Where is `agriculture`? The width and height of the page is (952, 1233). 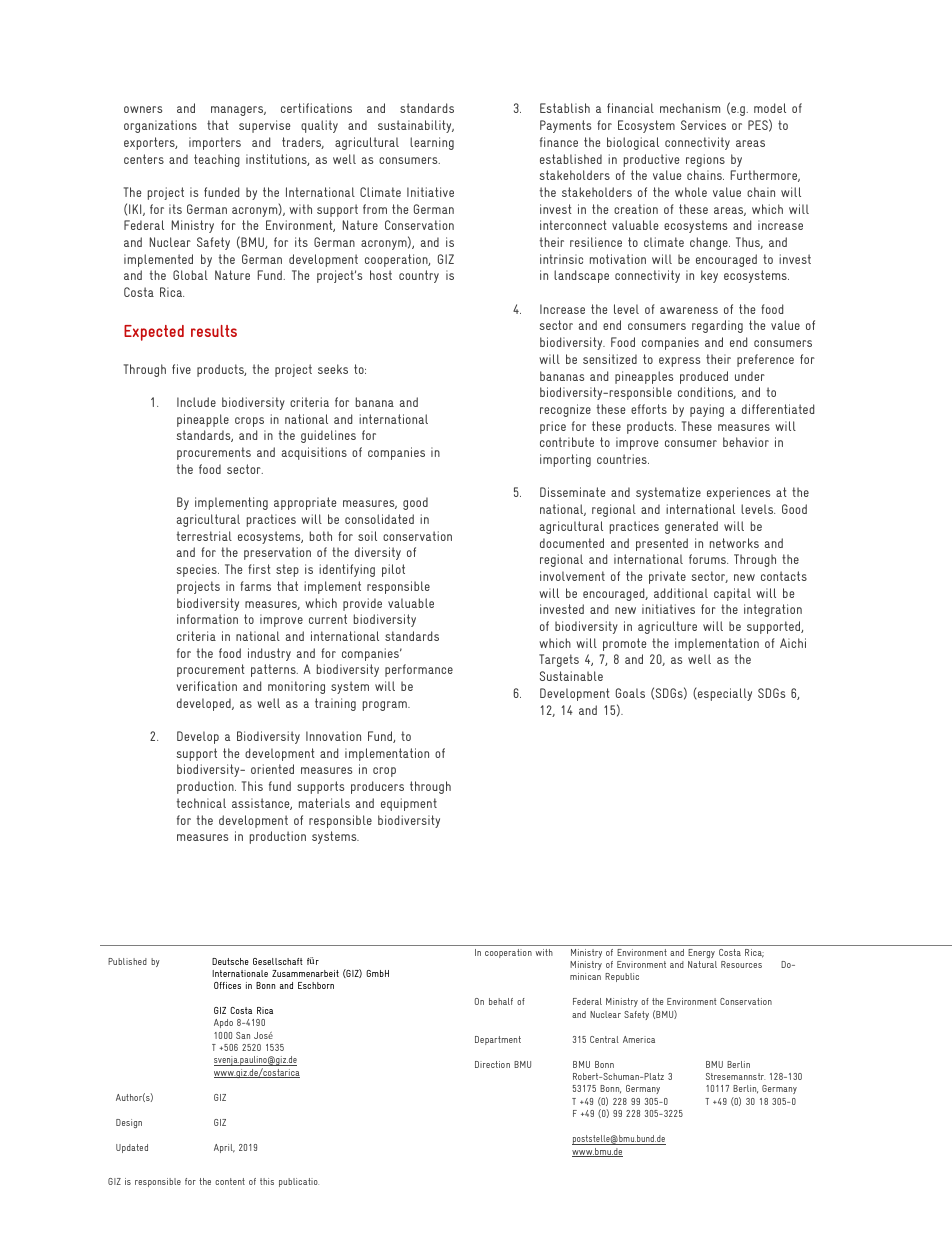
agriculture is located at coordinates (667, 627).
